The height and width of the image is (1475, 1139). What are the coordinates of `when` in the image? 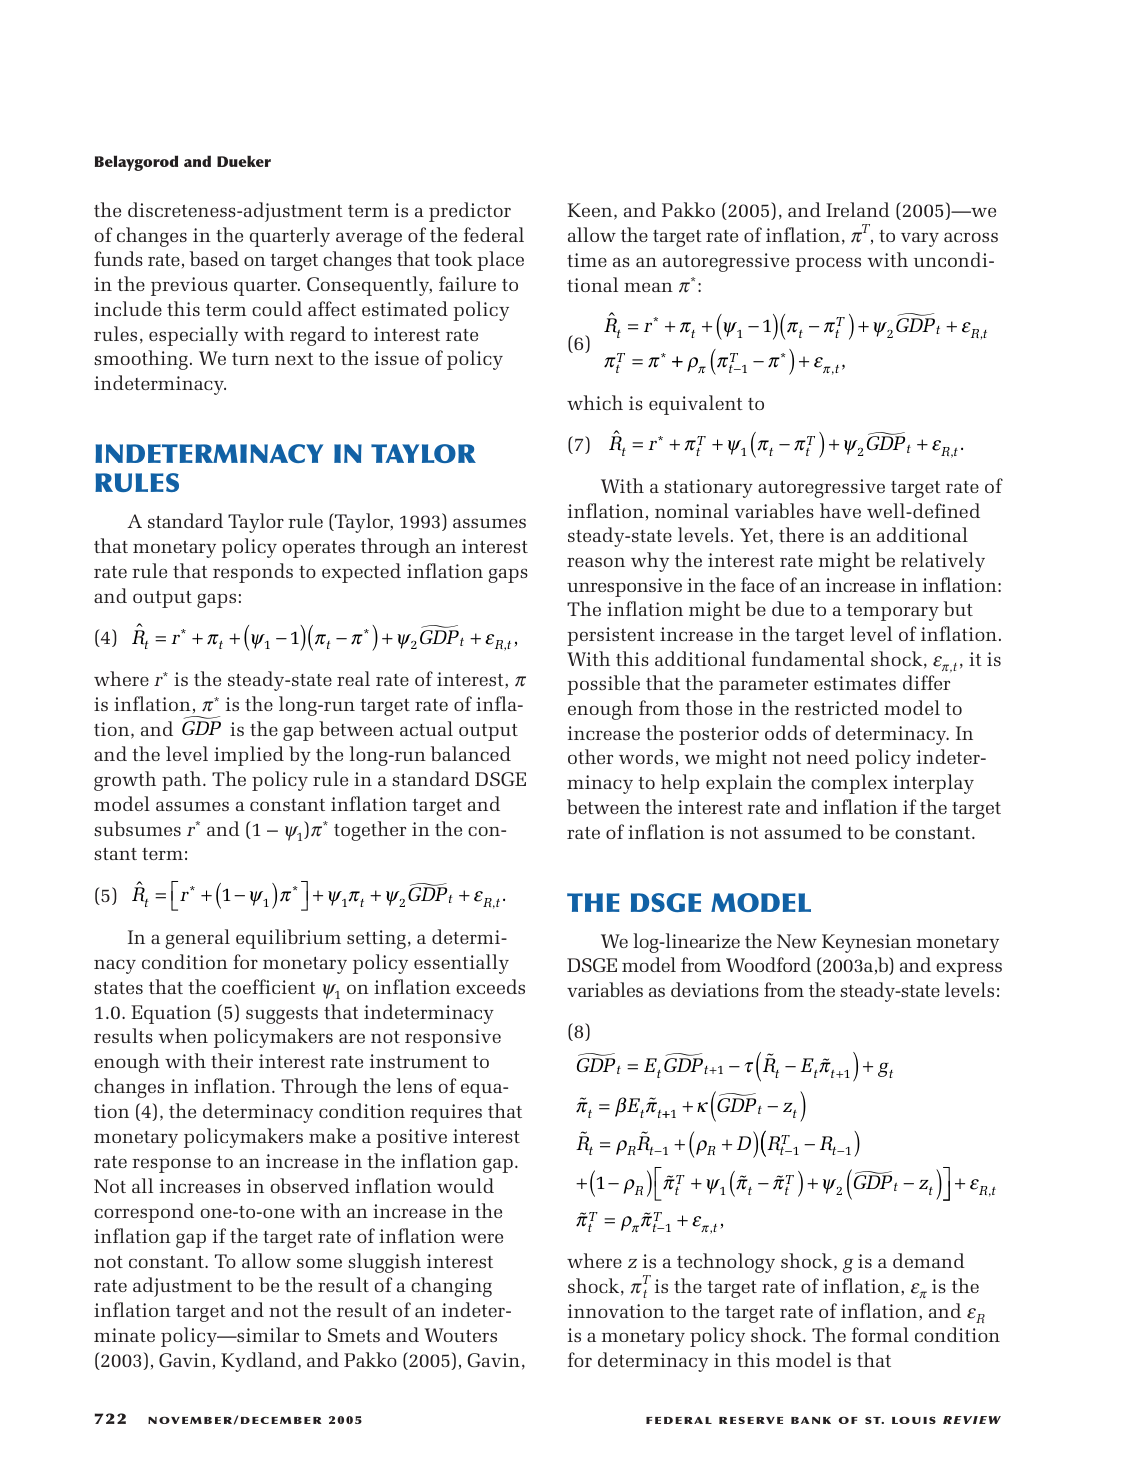 It's located at (183, 1035).
